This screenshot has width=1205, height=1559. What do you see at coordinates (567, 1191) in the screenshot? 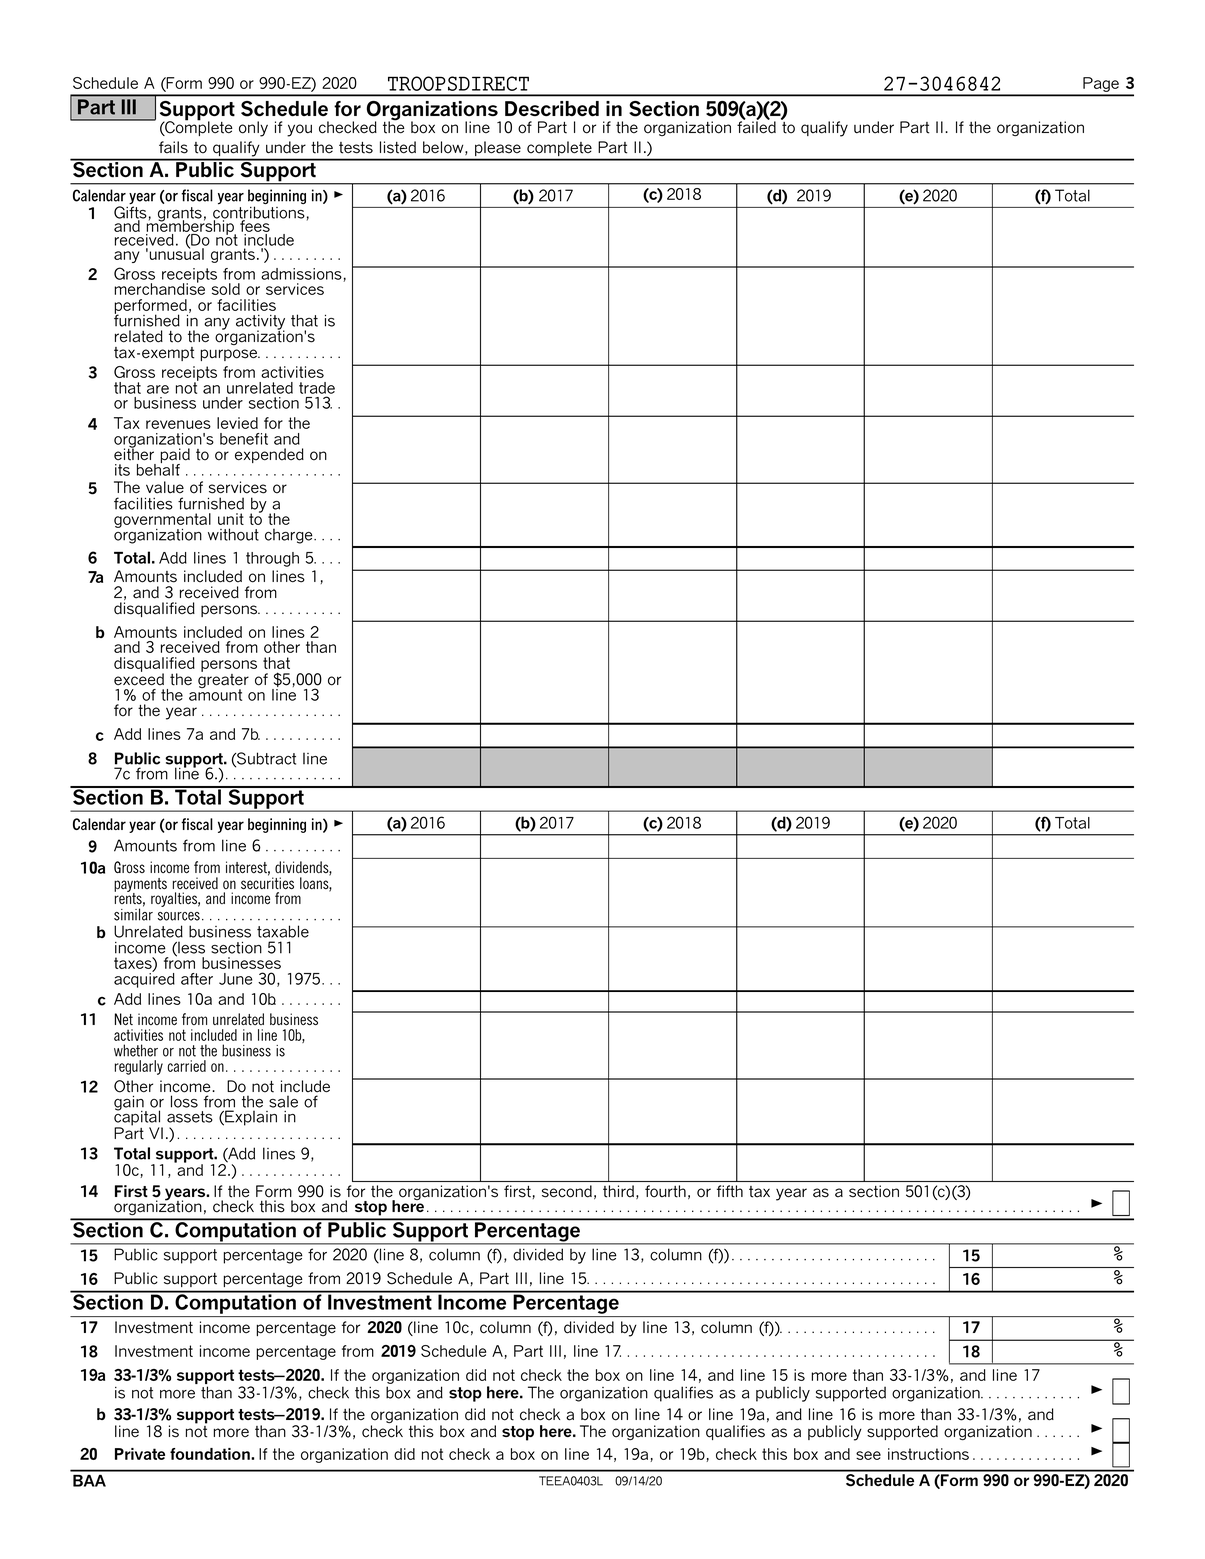
I see `second` at bounding box center [567, 1191].
